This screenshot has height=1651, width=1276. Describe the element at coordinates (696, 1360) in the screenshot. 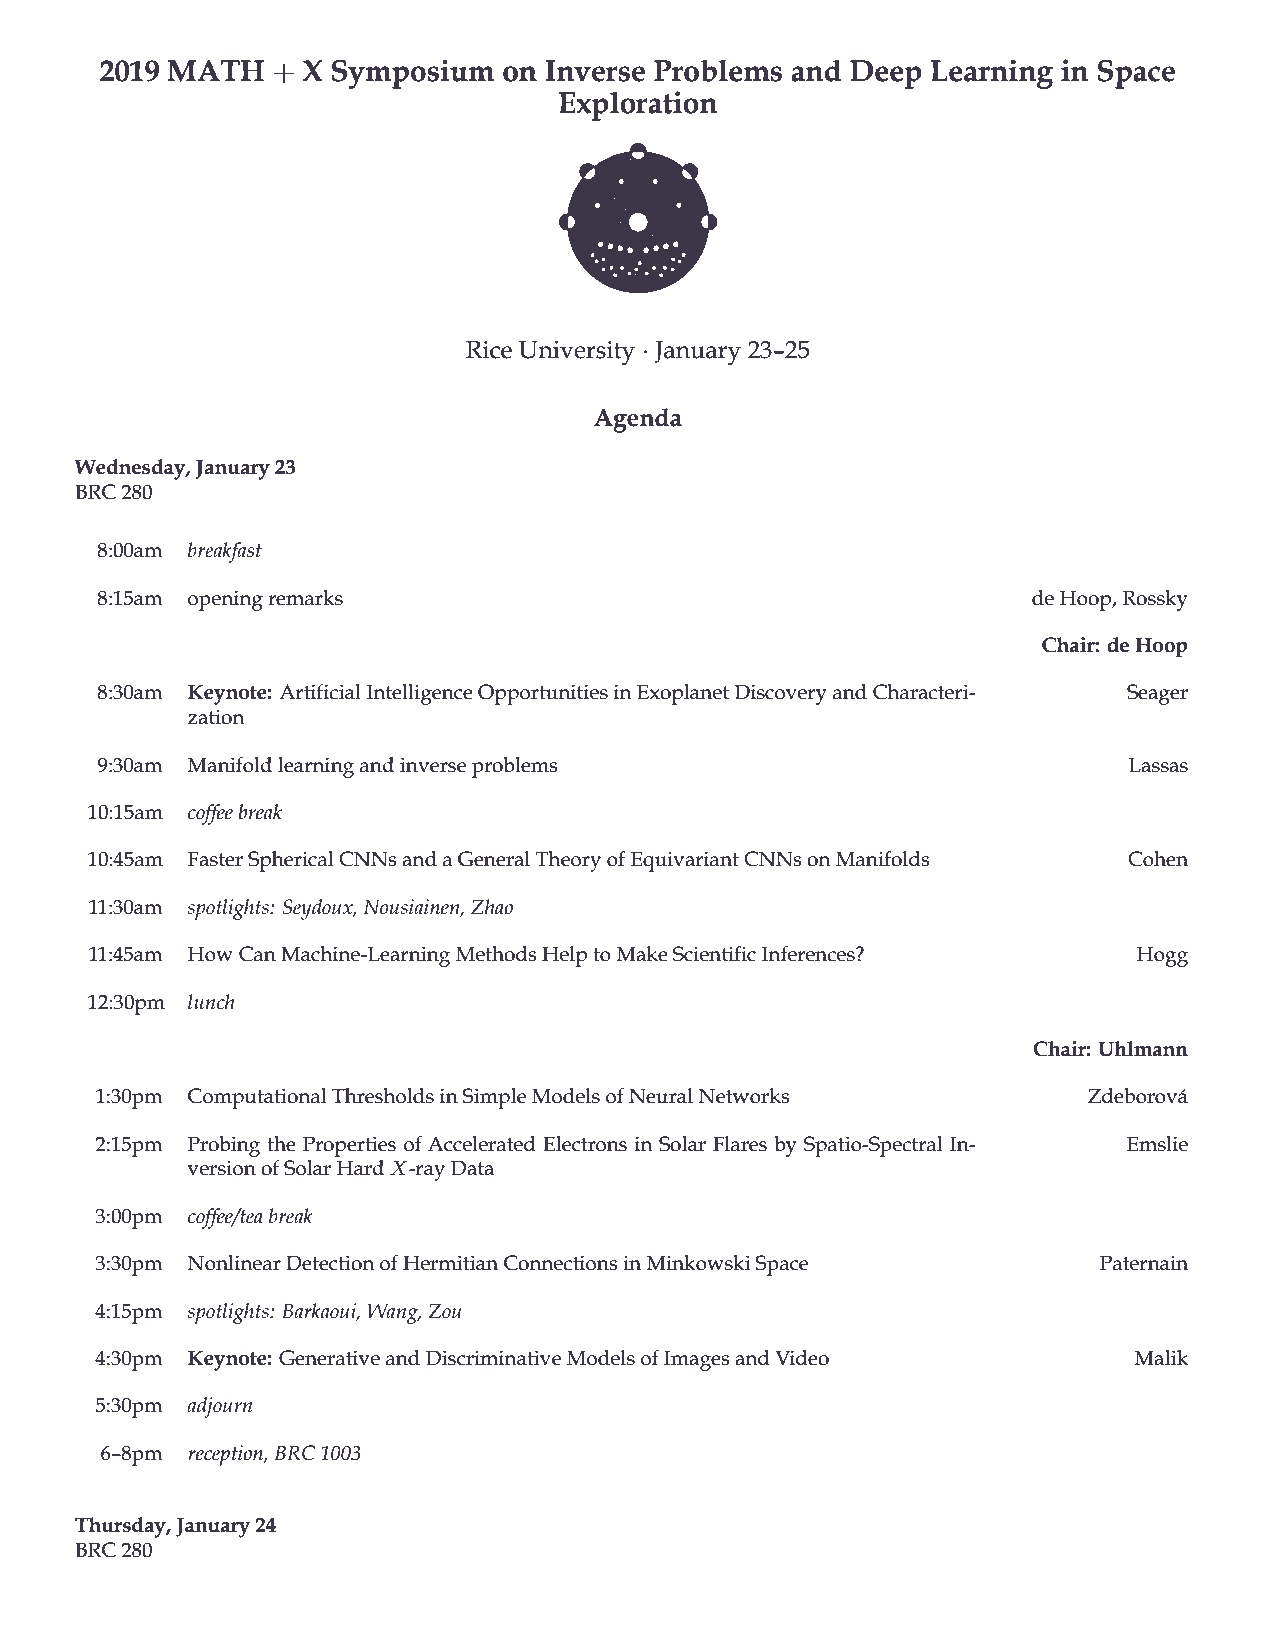

I see `Images` at that location.
